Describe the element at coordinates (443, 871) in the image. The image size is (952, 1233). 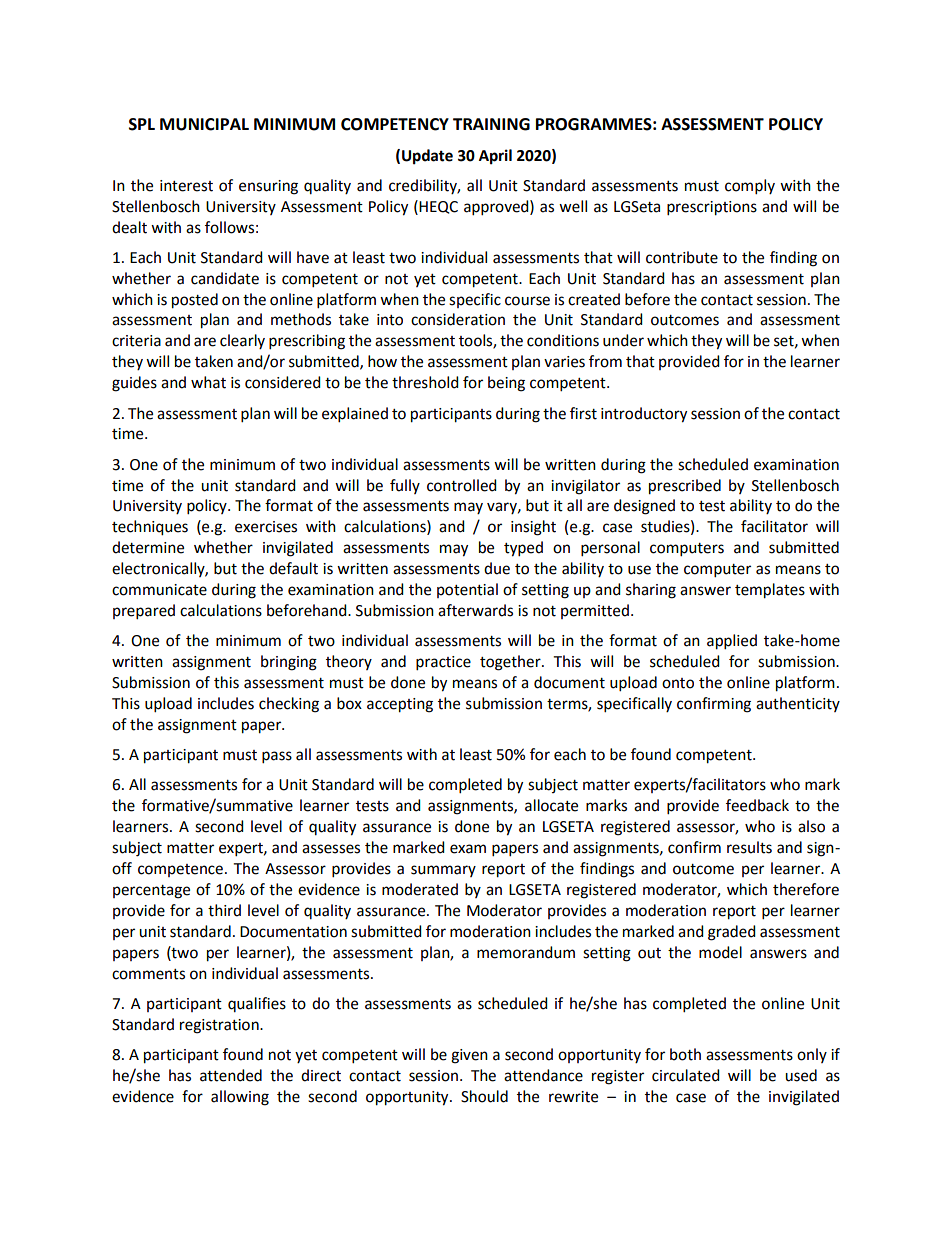
I see `summary` at that location.
